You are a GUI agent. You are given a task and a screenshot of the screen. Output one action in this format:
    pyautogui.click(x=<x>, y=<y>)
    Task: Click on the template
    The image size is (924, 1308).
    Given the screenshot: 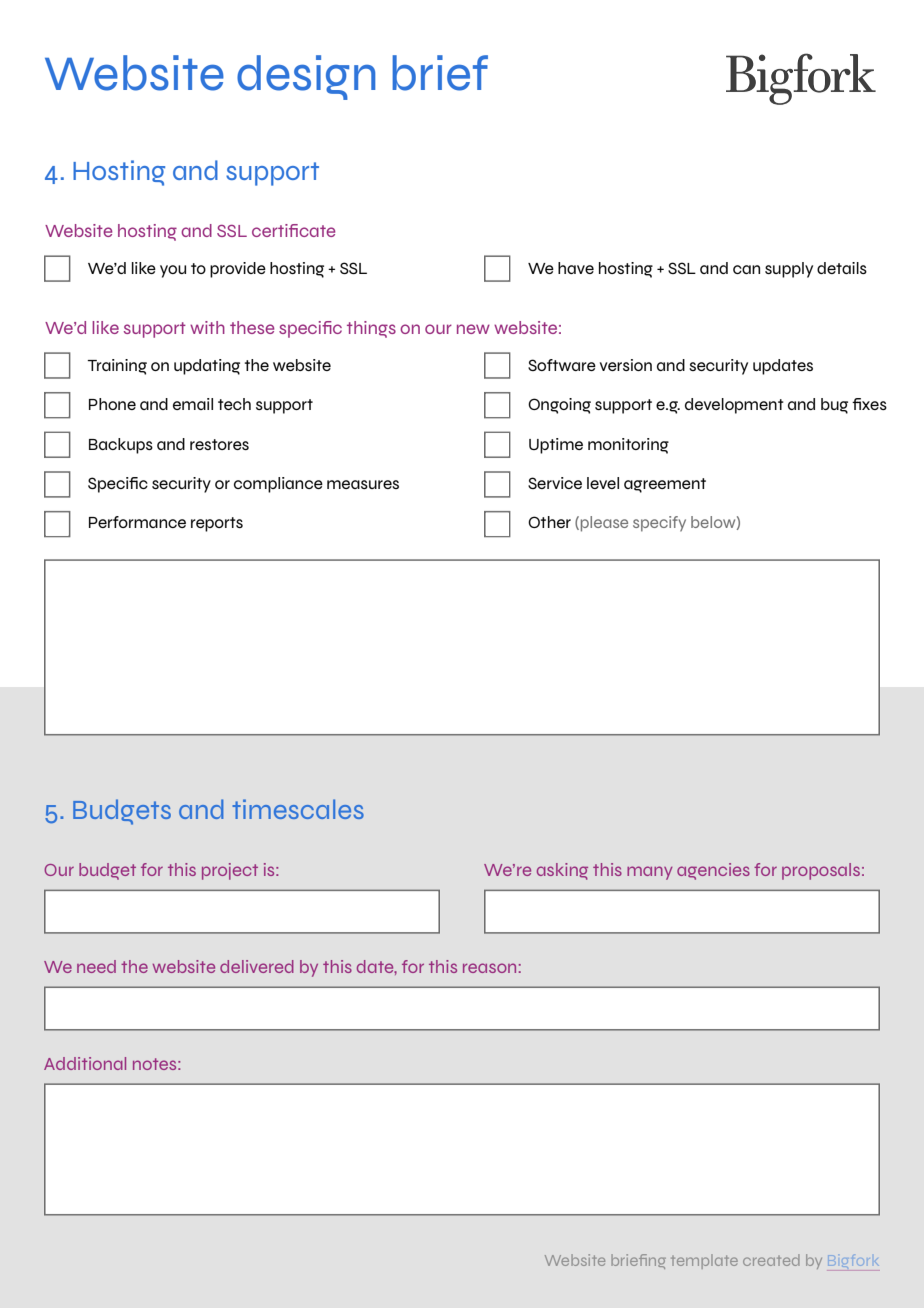 What is the action you would take?
    pyautogui.click(x=704, y=1261)
